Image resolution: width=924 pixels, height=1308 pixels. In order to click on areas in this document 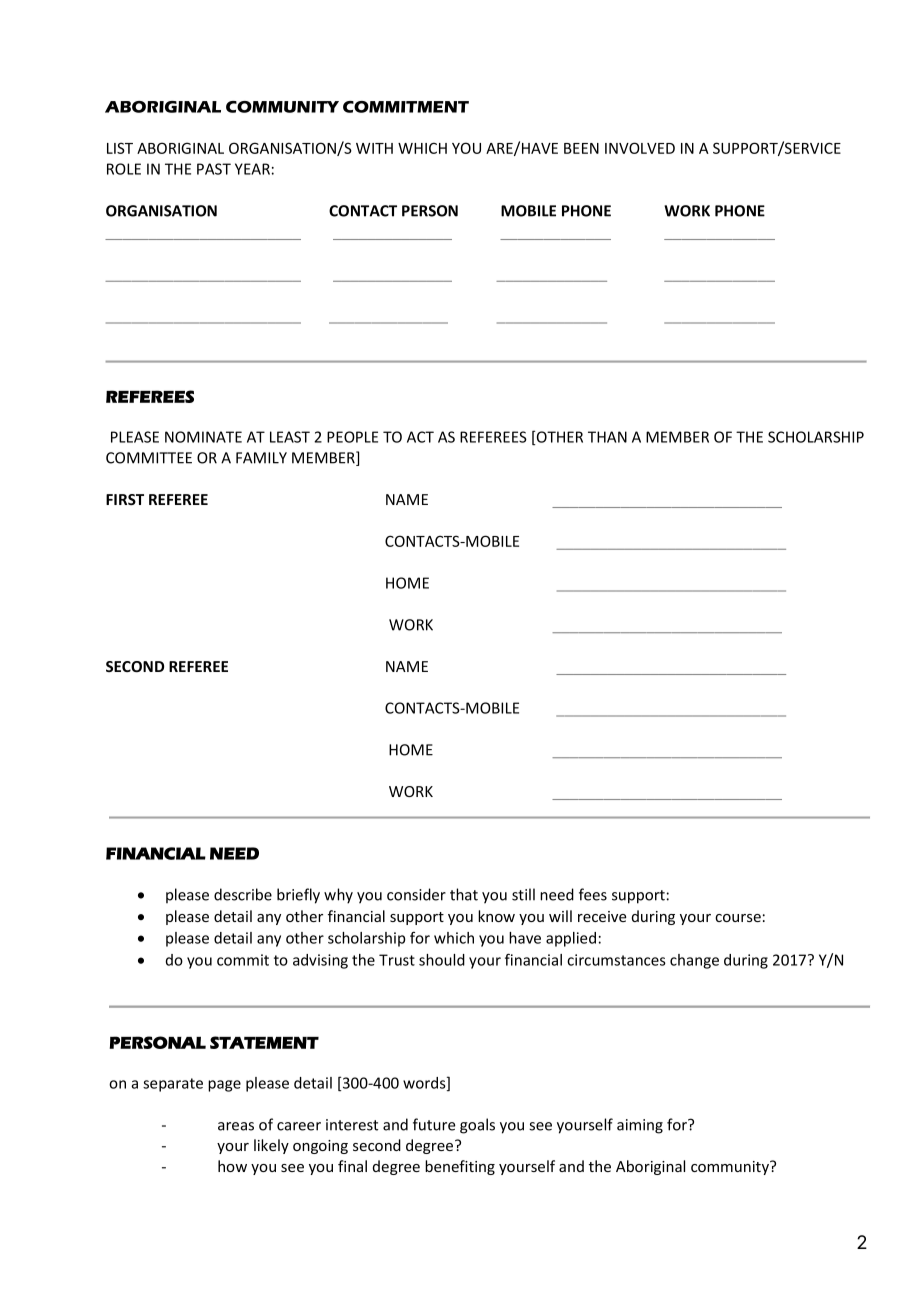, I will do `click(236, 1126)`.
